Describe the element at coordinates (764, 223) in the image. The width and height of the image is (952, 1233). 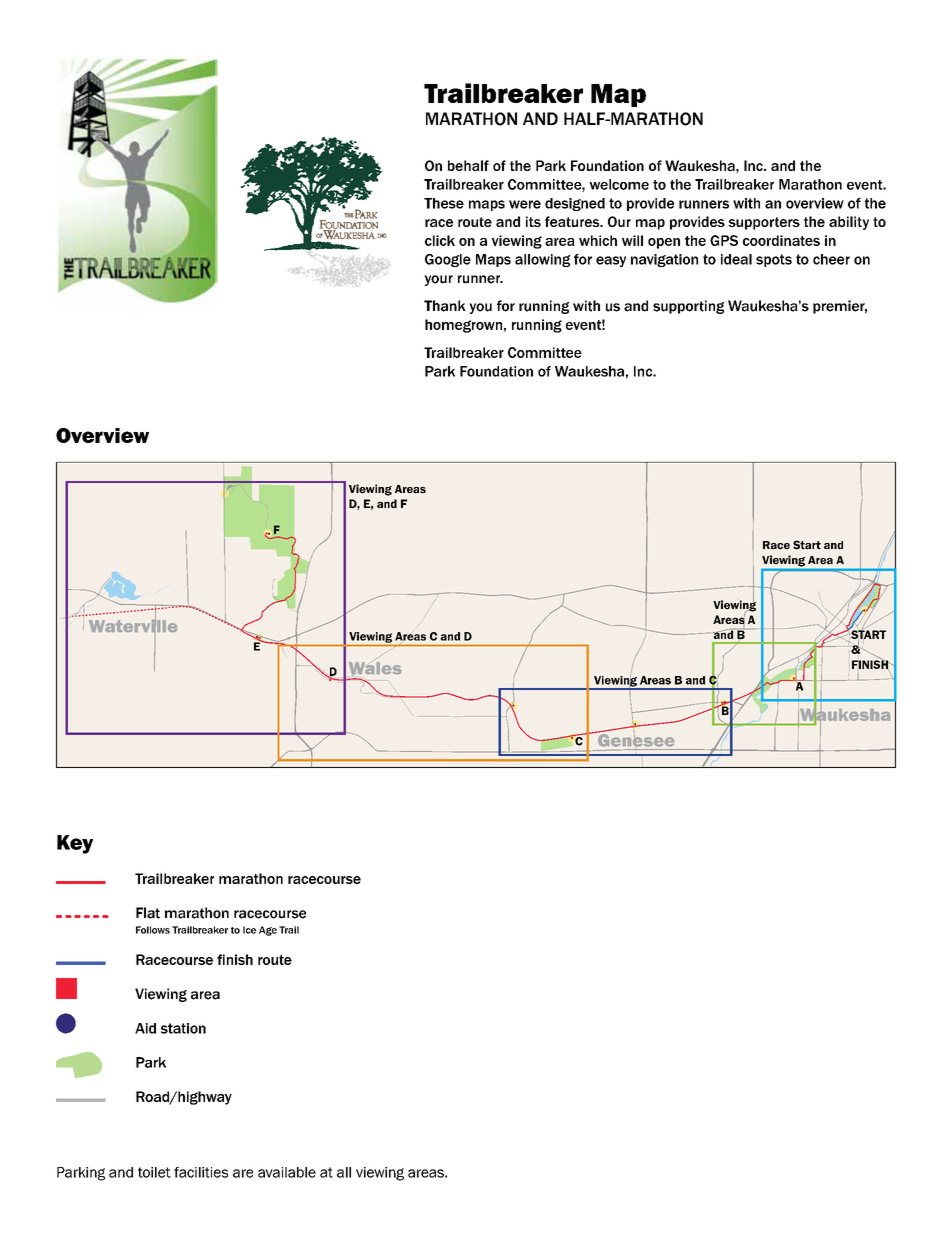
I see `supporters` at that location.
